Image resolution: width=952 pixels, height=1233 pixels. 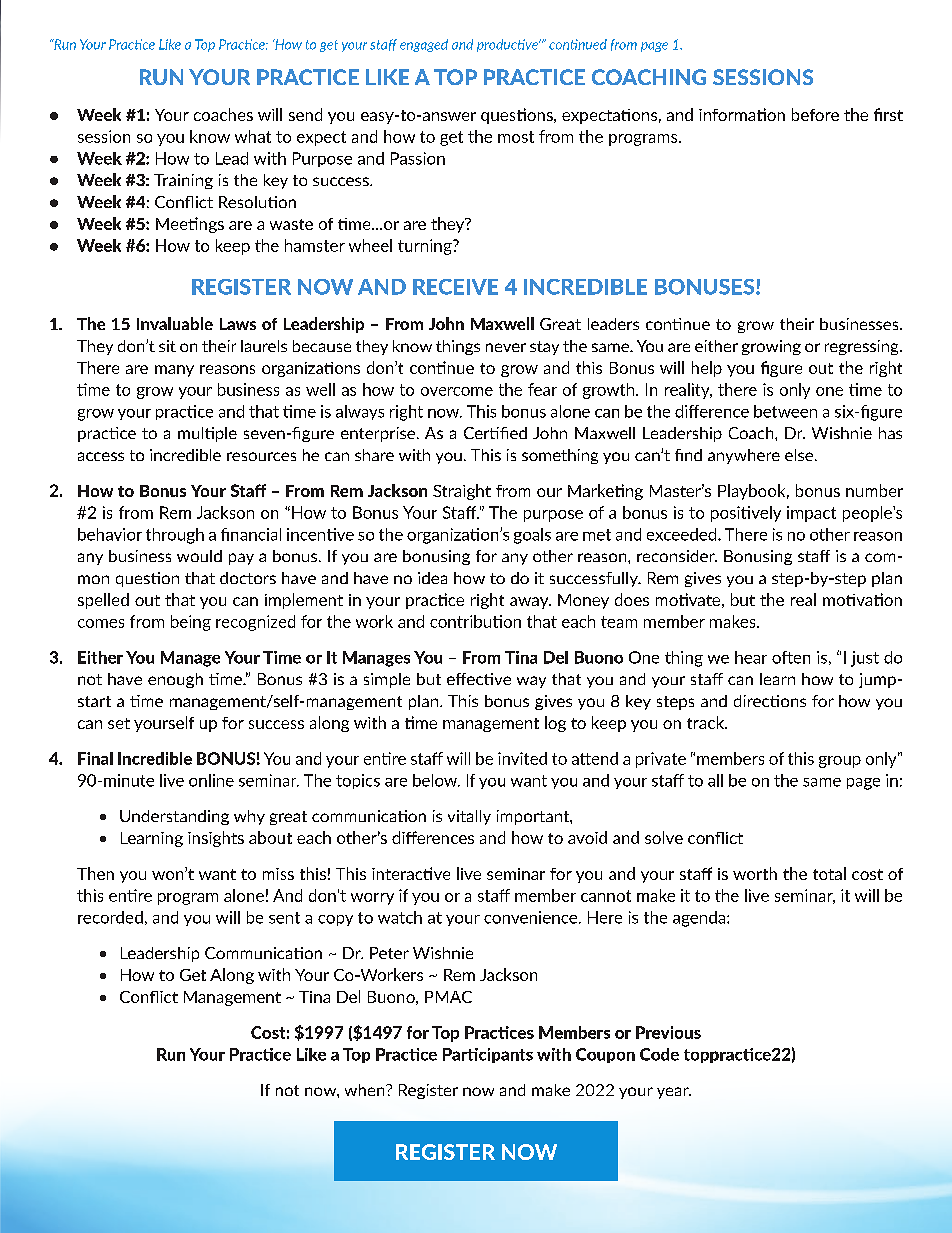 I want to click on when, so click(x=366, y=1090).
